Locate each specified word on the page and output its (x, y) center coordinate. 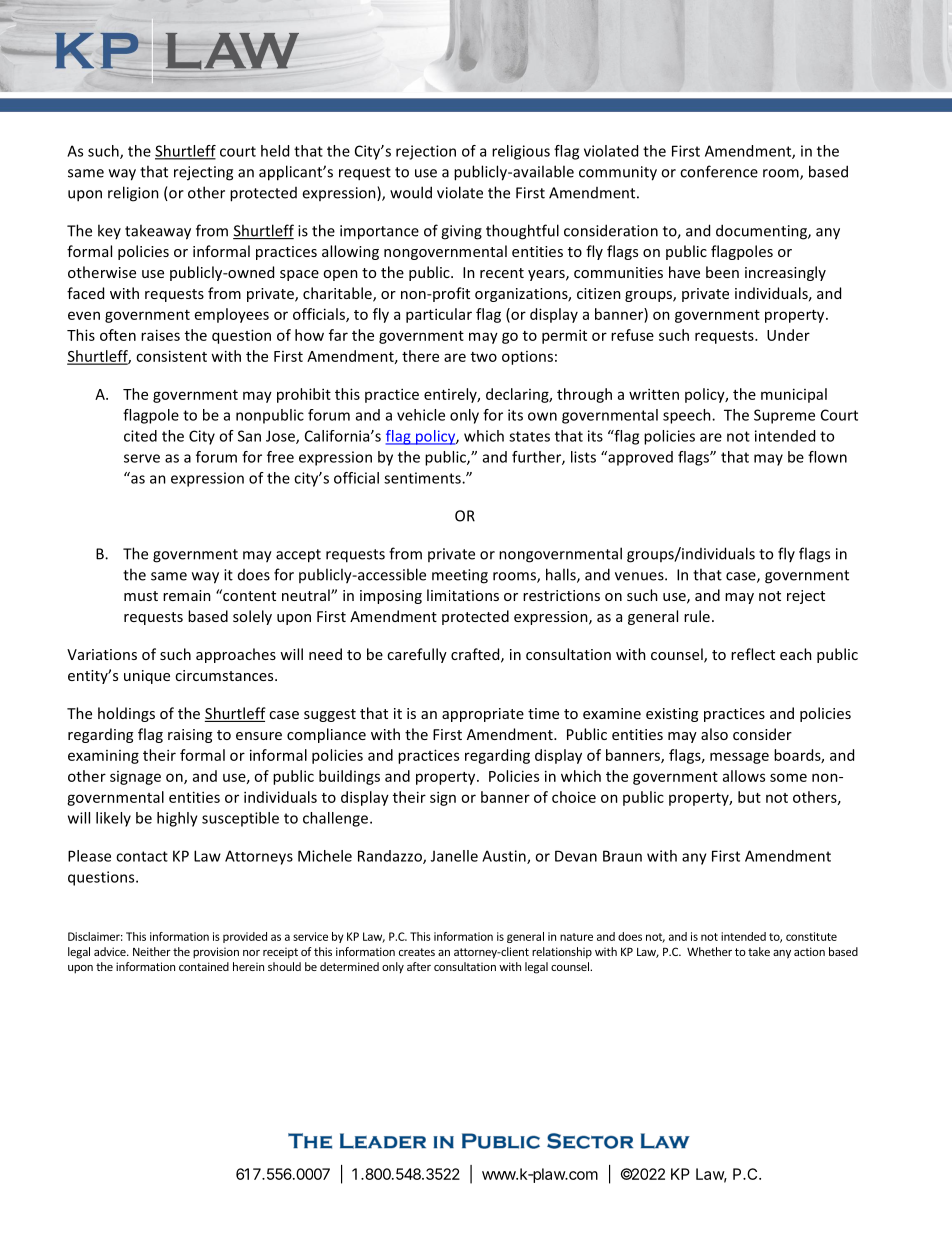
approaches (236, 655)
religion (133, 194)
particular (439, 315)
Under (788, 335)
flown (827, 457)
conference (719, 171)
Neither (152, 951)
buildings (349, 777)
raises (160, 335)
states (529, 436)
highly (177, 819)
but (749, 797)
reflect (753, 654)
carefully (417, 655)
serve (142, 458)
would (411, 192)
